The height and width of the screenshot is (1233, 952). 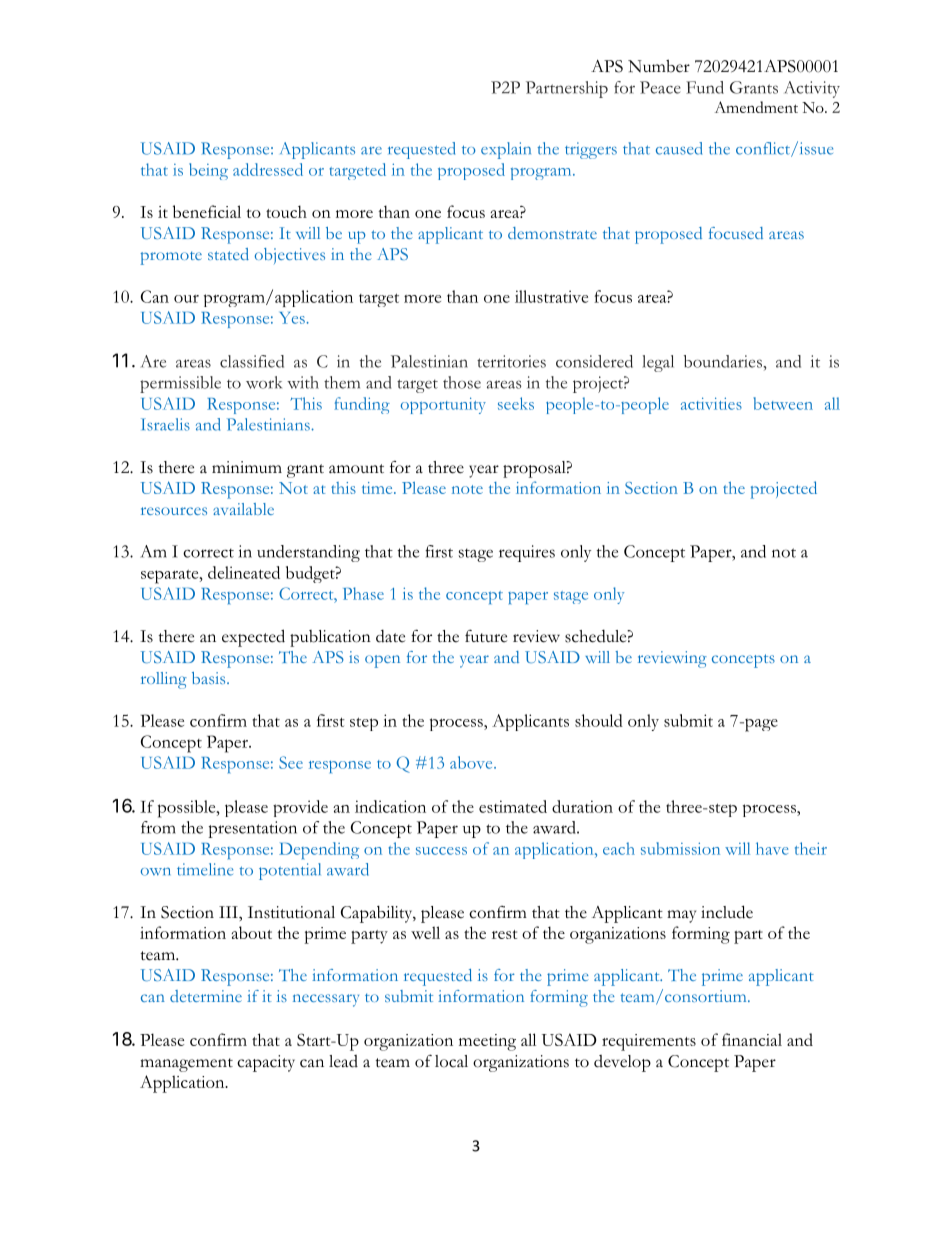 What do you see at coordinates (487, 1042) in the screenshot?
I see `meeting` at bounding box center [487, 1042].
